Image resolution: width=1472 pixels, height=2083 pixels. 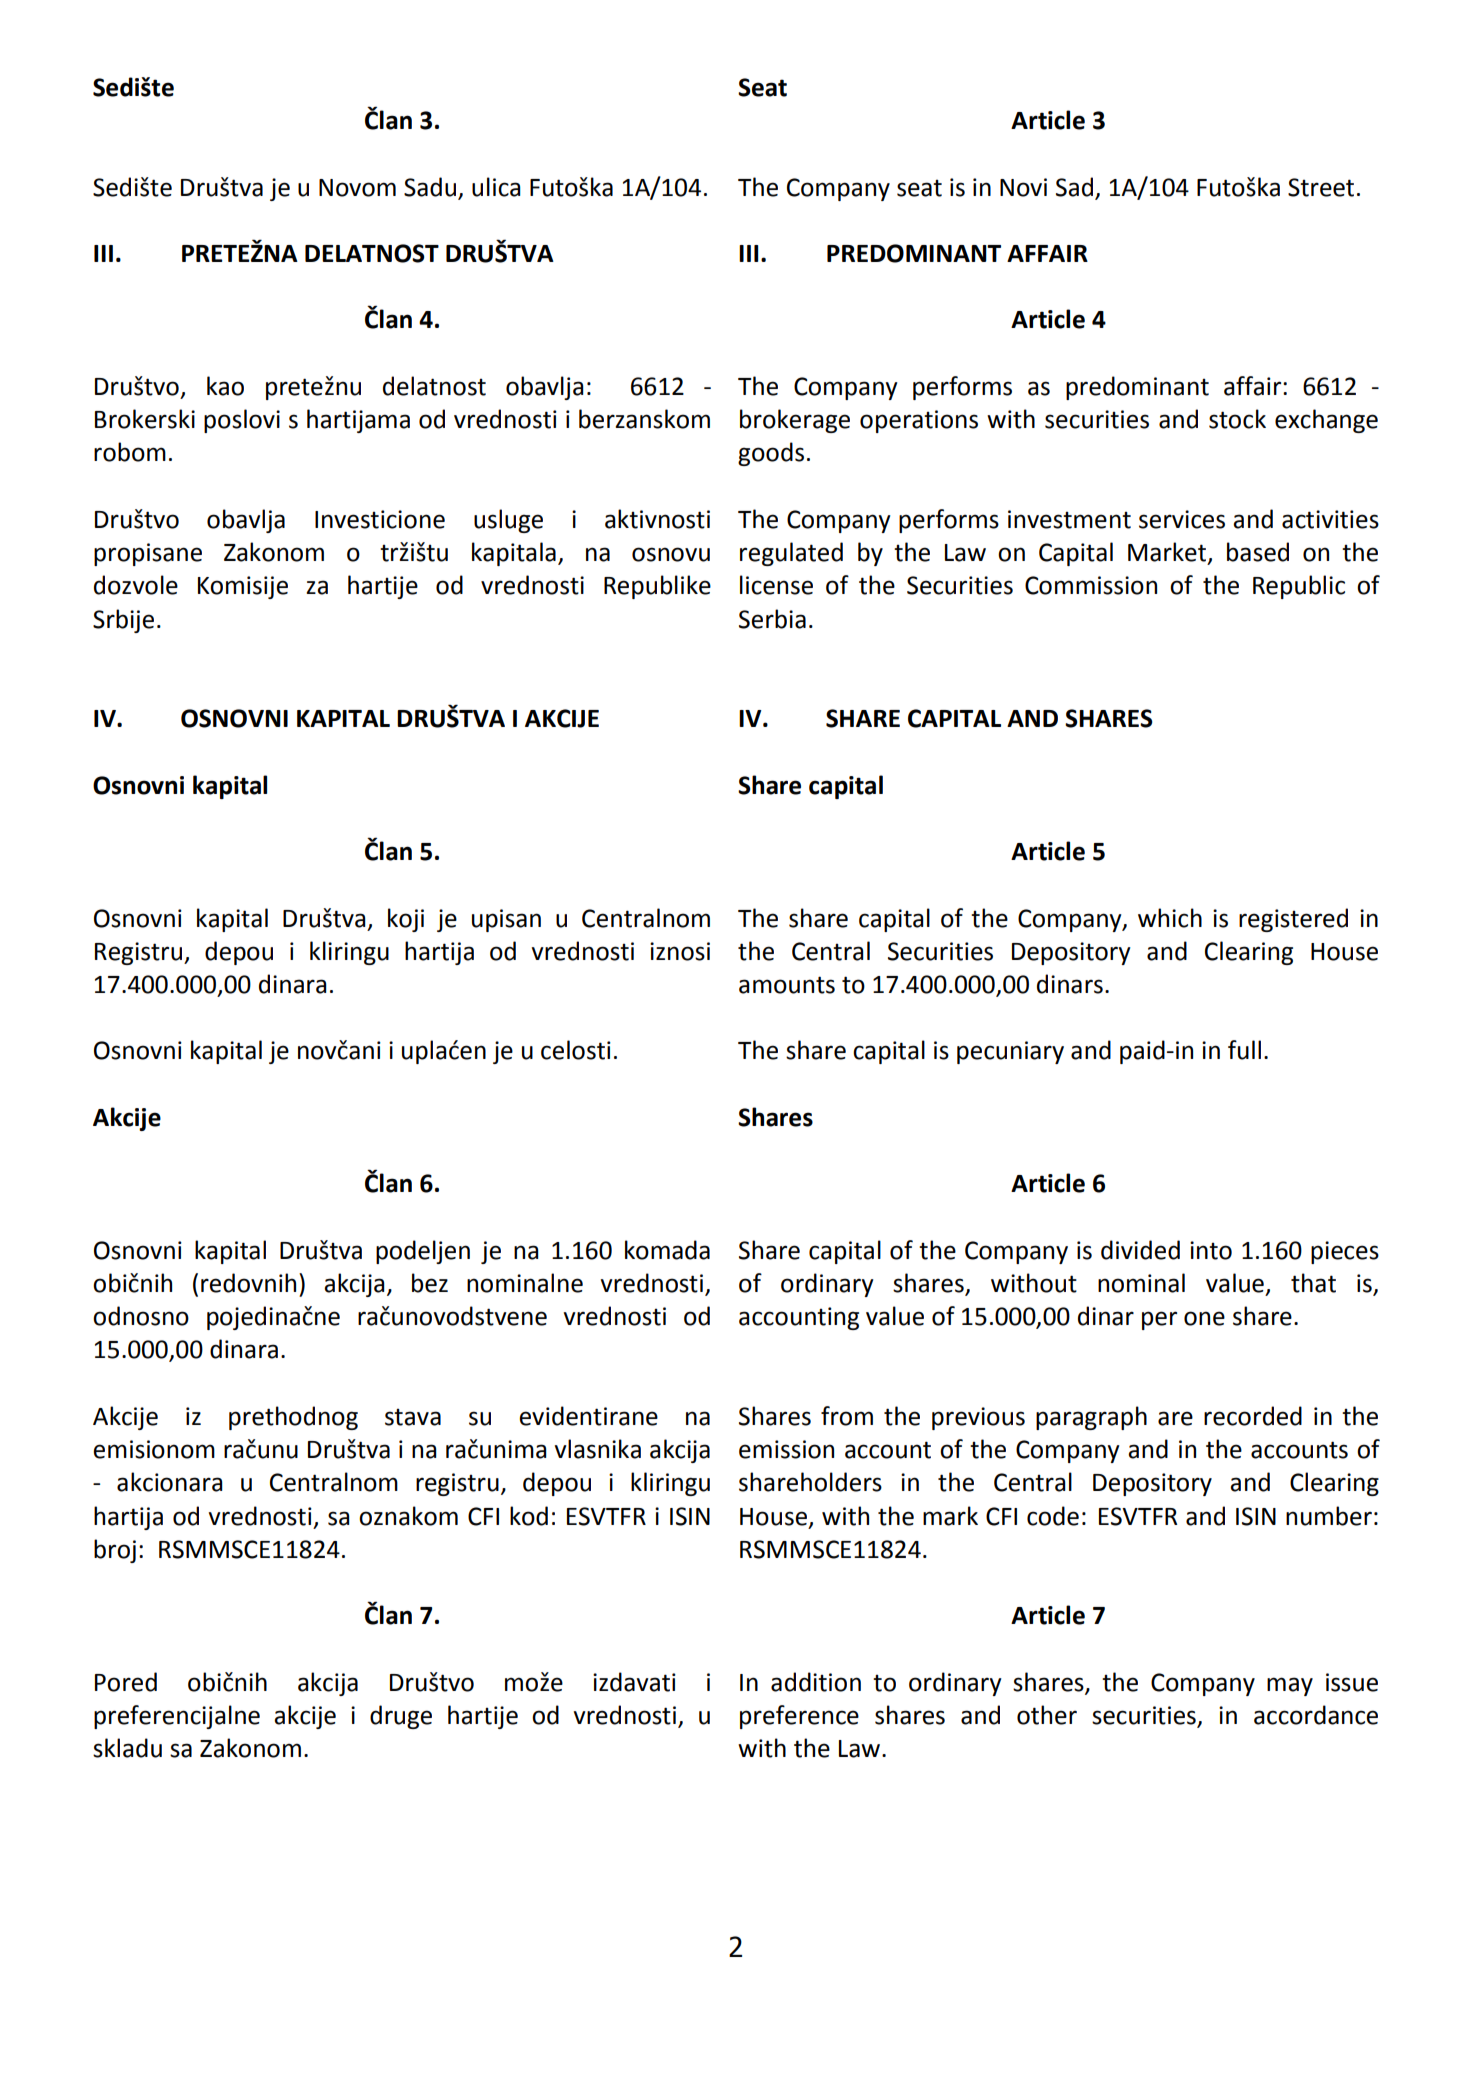 What do you see at coordinates (126, 1682) in the screenshot?
I see `Pored` at bounding box center [126, 1682].
